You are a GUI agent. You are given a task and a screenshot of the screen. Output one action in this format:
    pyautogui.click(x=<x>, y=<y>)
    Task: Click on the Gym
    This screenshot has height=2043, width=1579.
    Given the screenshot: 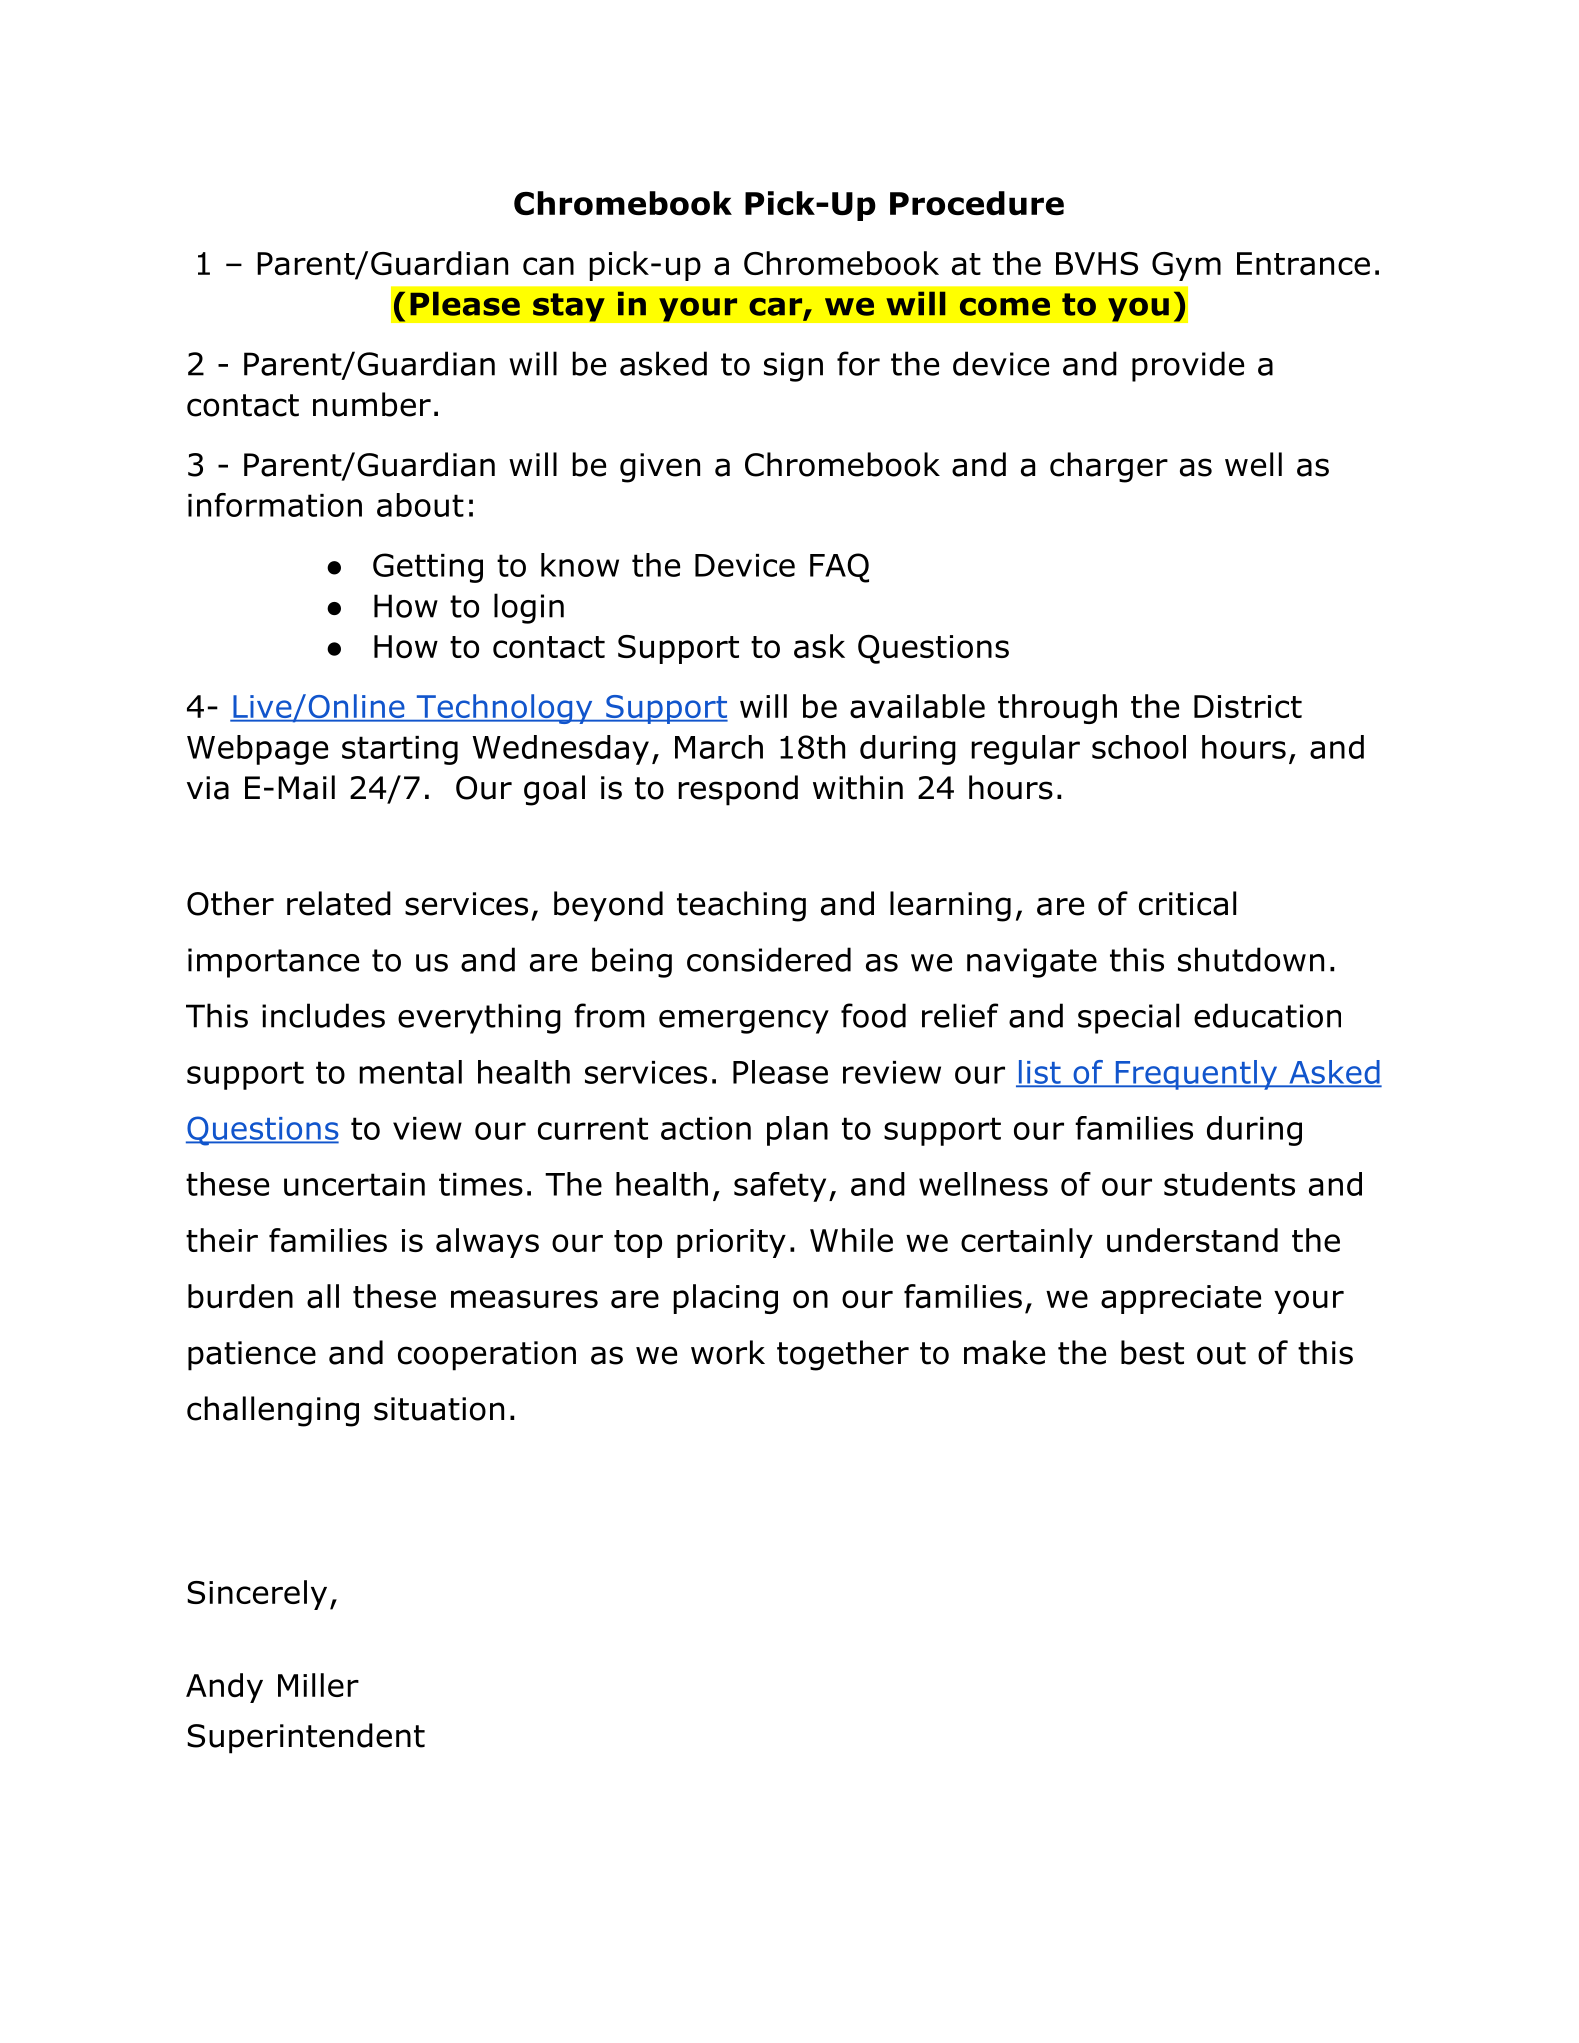 What is the action you would take?
    pyautogui.click(x=1186, y=266)
